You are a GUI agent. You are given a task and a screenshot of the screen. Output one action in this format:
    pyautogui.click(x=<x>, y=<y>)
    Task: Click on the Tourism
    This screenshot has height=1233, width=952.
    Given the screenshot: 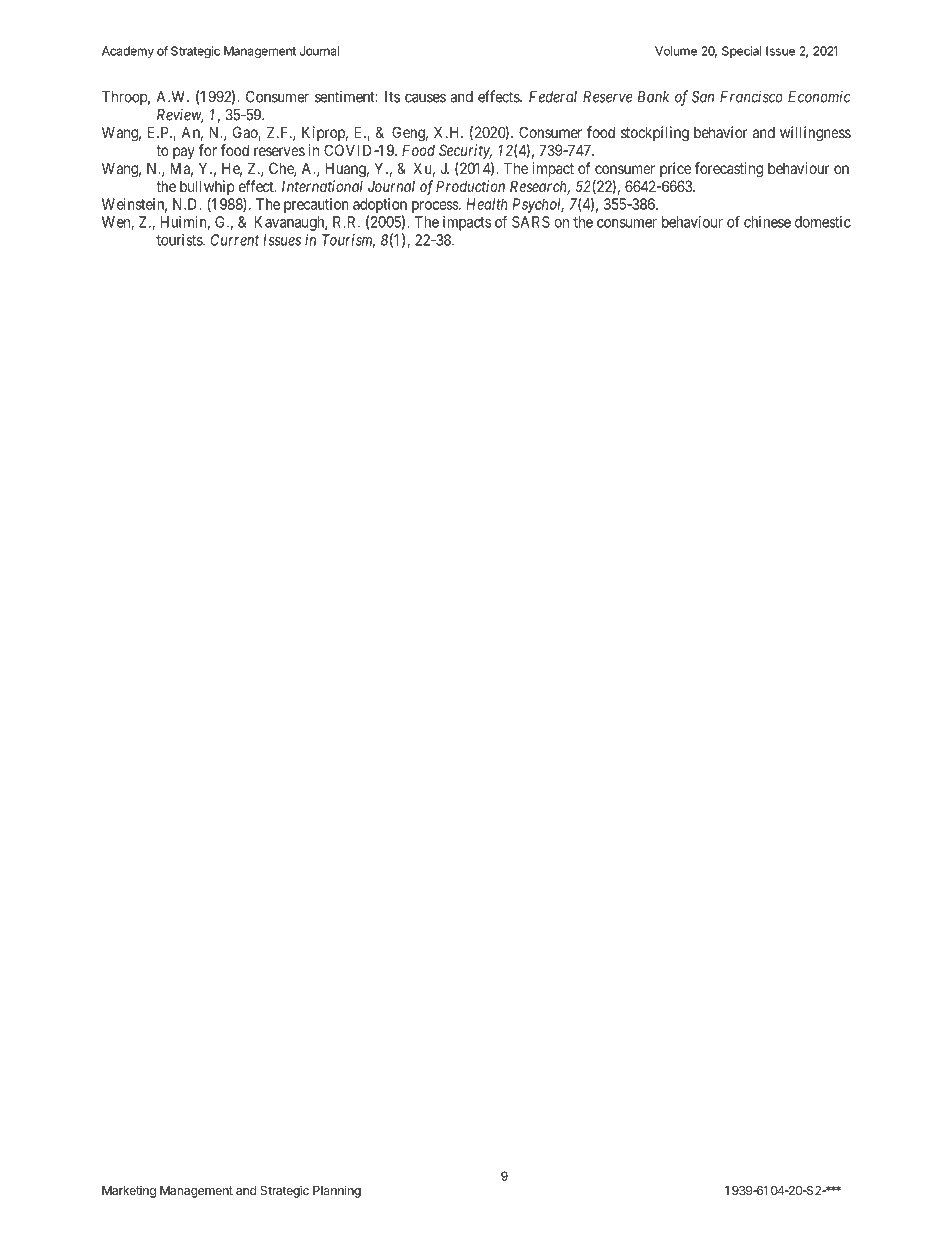 What is the action you would take?
    pyautogui.click(x=348, y=241)
